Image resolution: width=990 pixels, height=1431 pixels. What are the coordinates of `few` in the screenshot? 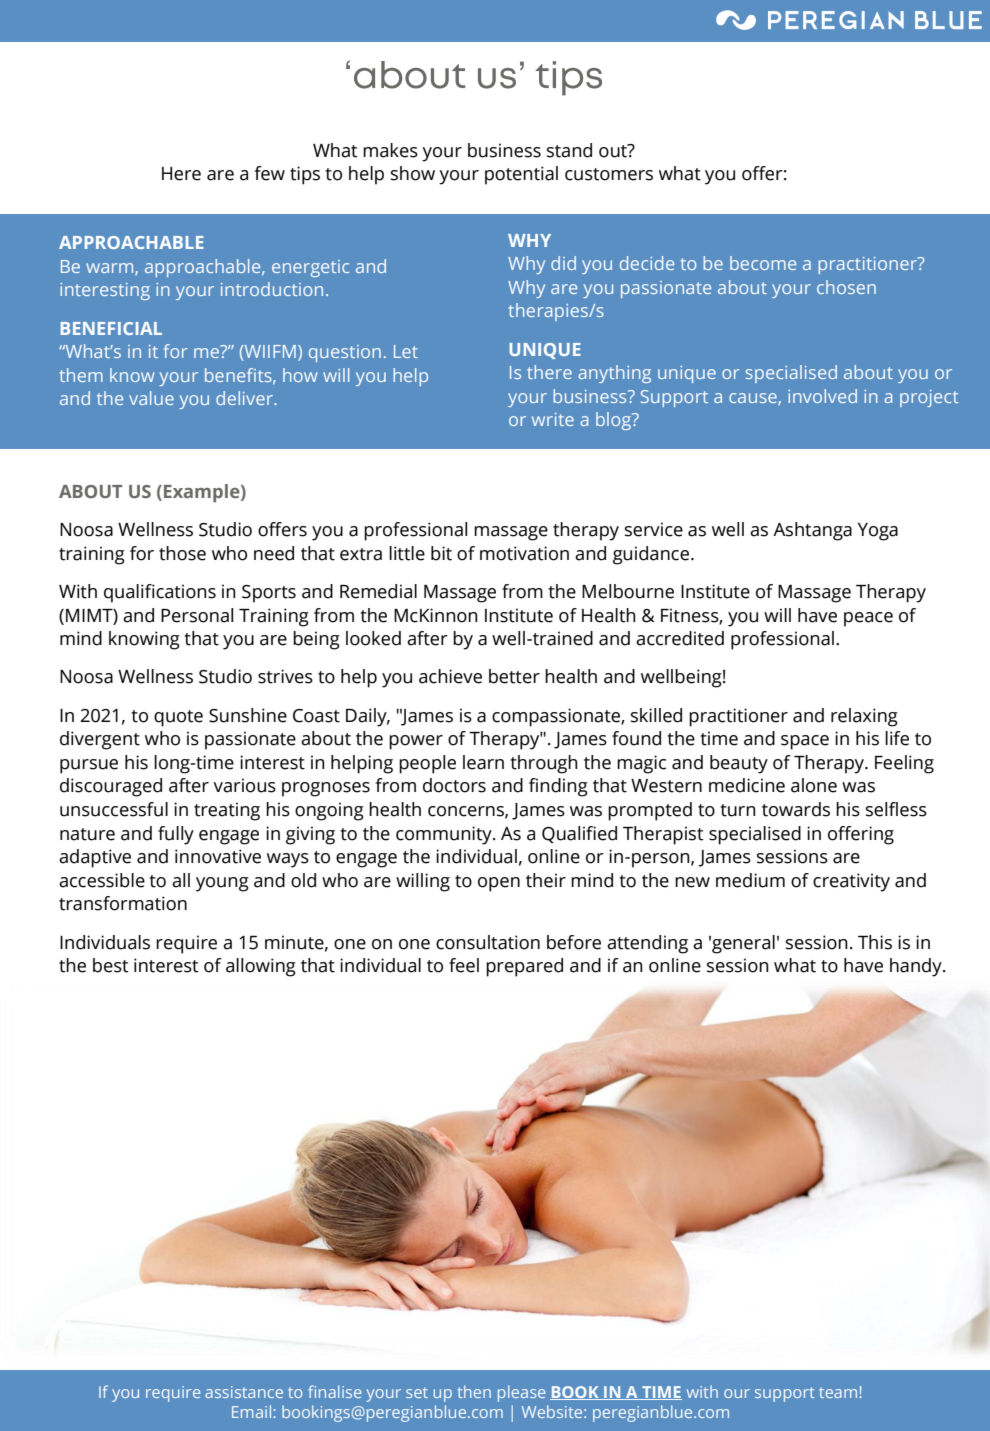 It's located at (269, 173).
